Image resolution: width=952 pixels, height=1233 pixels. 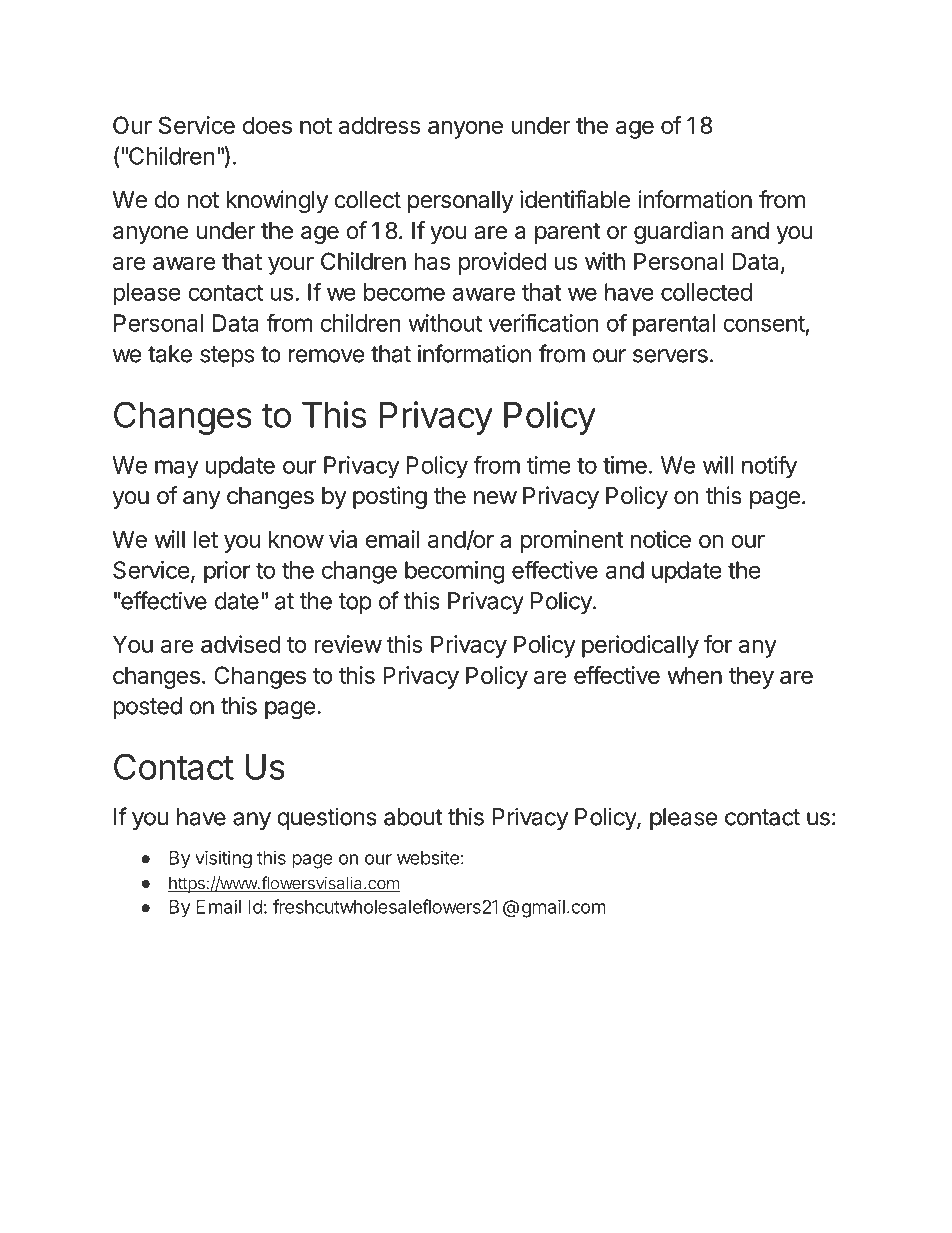 What do you see at coordinates (223, 859) in the image?
I see `visiting` at bounding box center [223, 859].
